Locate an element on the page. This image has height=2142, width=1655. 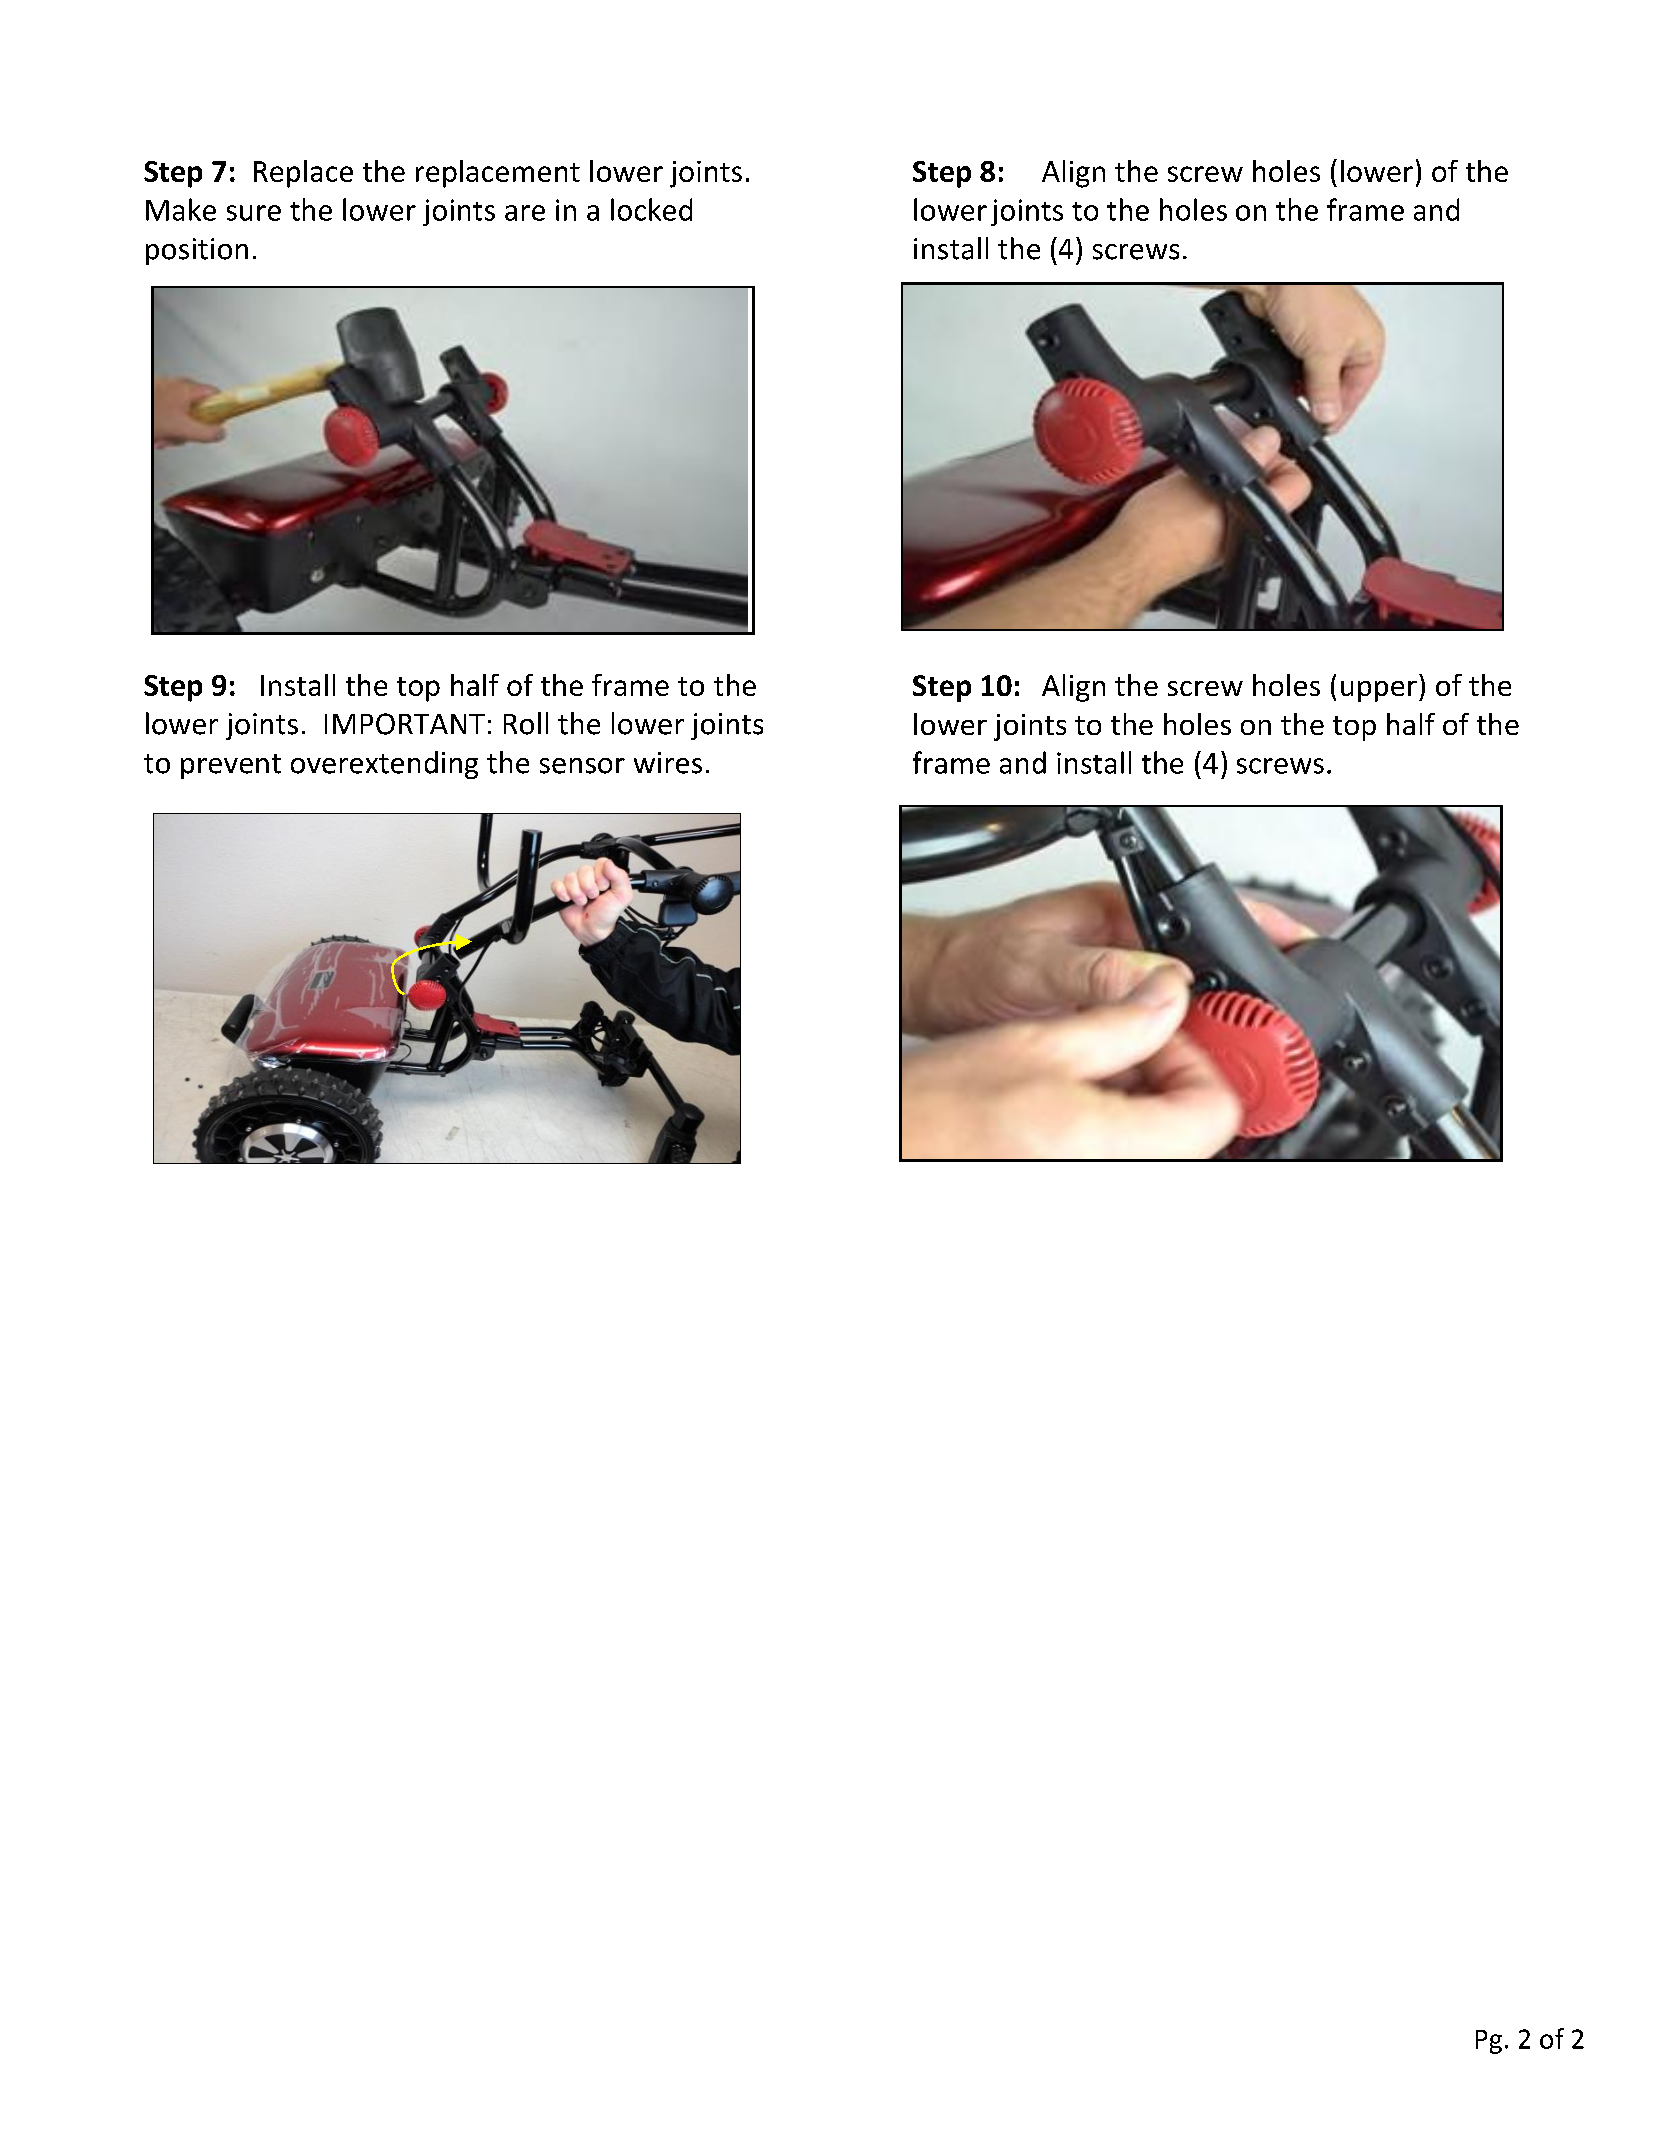
overextending is located at coordinates (384, 765).
